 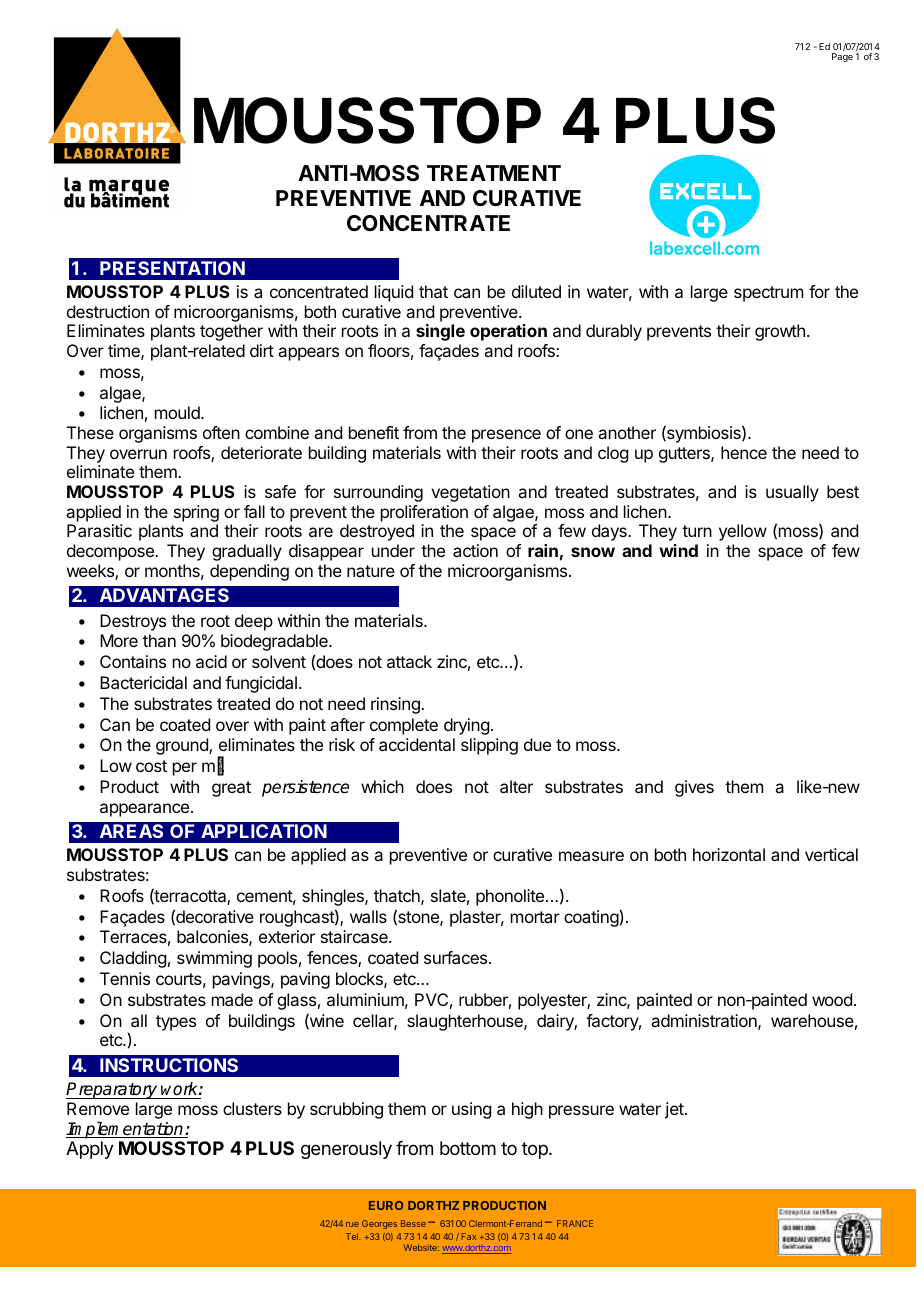 What do you see at coordinates (196, 513) in the image?
I see `spring` at bounding box center [196, 513].
